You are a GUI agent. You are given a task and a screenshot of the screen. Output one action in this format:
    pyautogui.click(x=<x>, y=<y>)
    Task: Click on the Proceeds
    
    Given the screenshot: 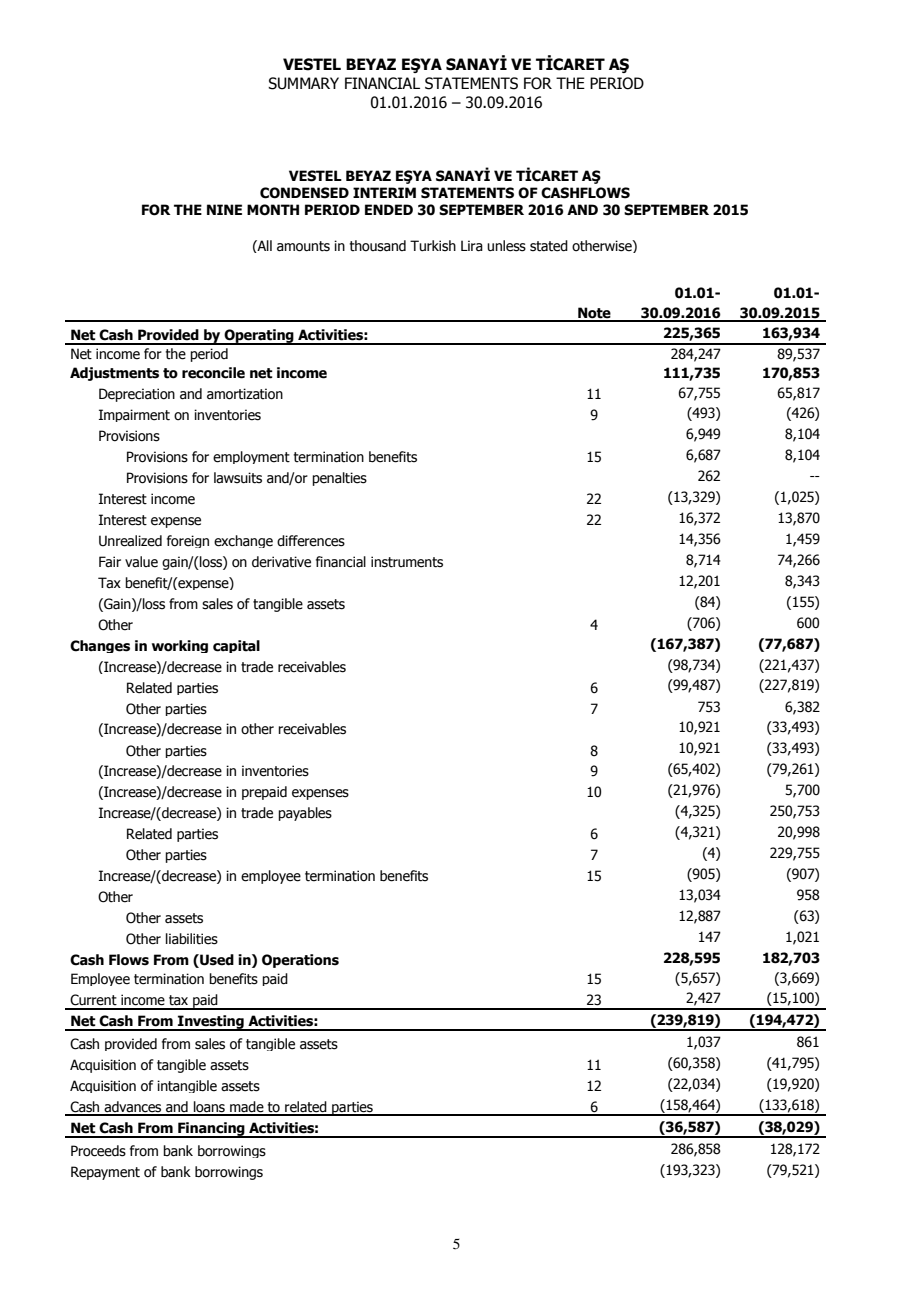 What is the action you would take?
    pyautogui.click(x=98, y=1151)
